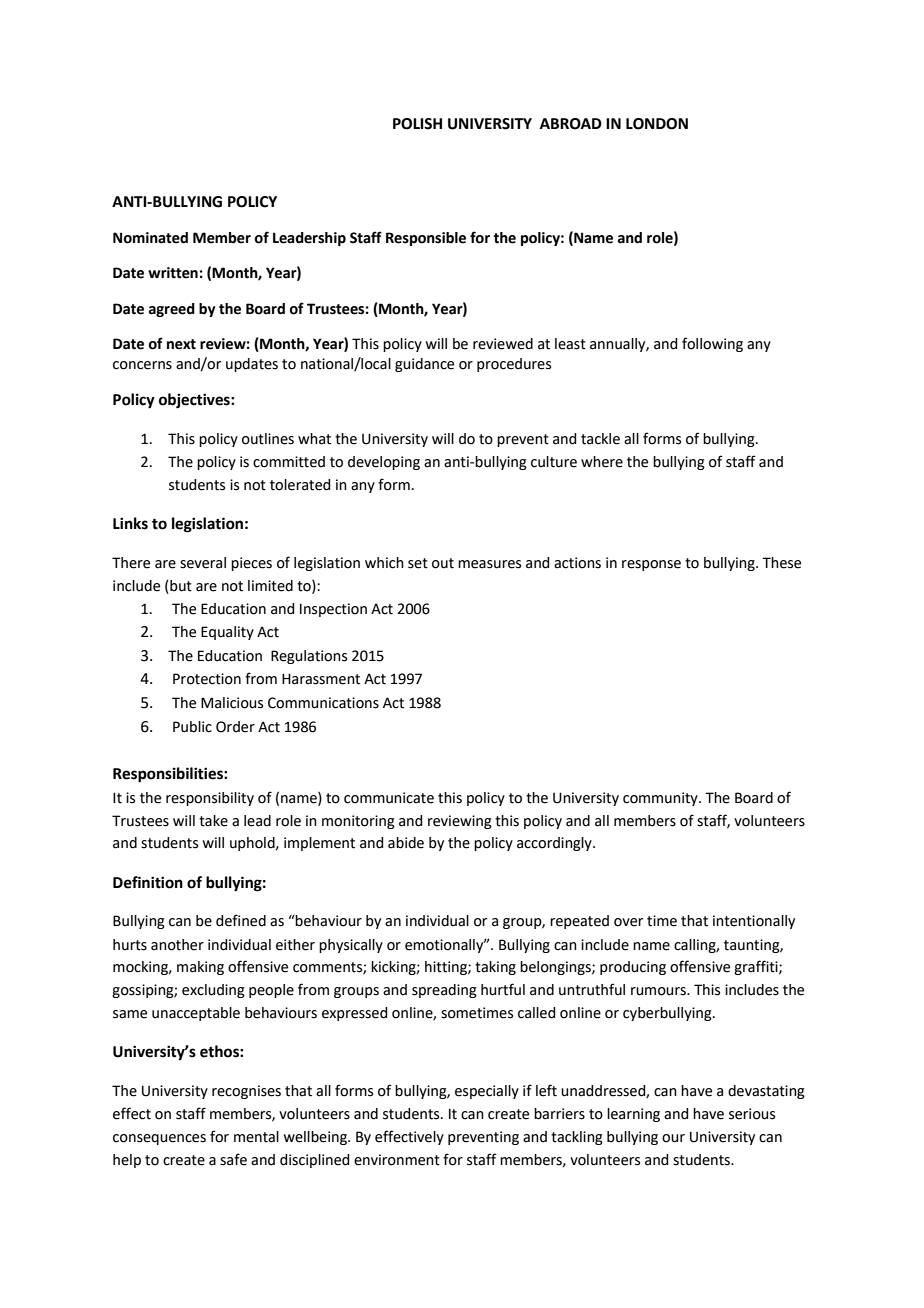 The image size is (924, 1308). Describe the element at coordinates (489, 564) in the document. I see `measures` at that location.
